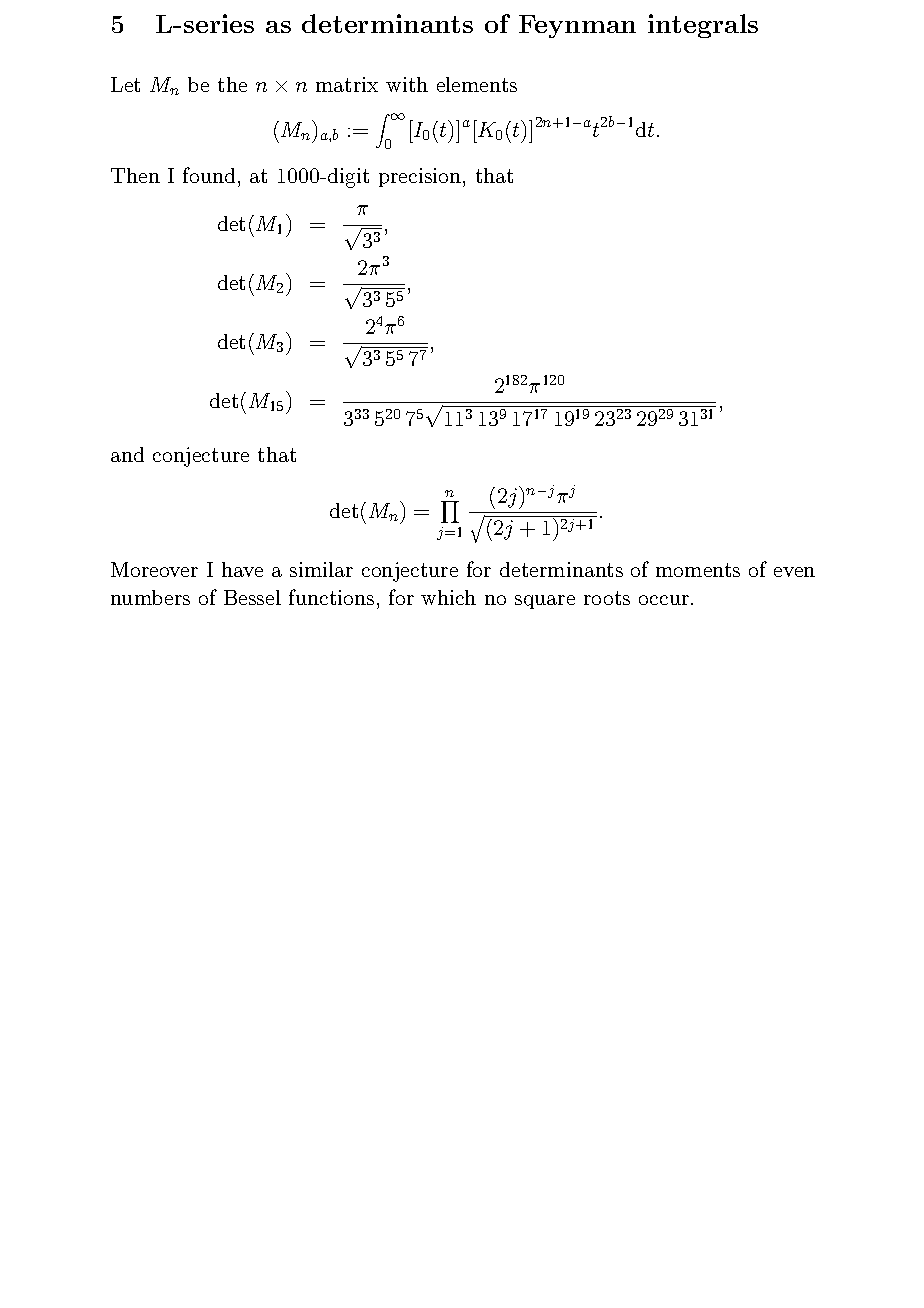  What do you see at coordinates (127, 454) in the document?
I see `and` at bounding box center [127, 454].
